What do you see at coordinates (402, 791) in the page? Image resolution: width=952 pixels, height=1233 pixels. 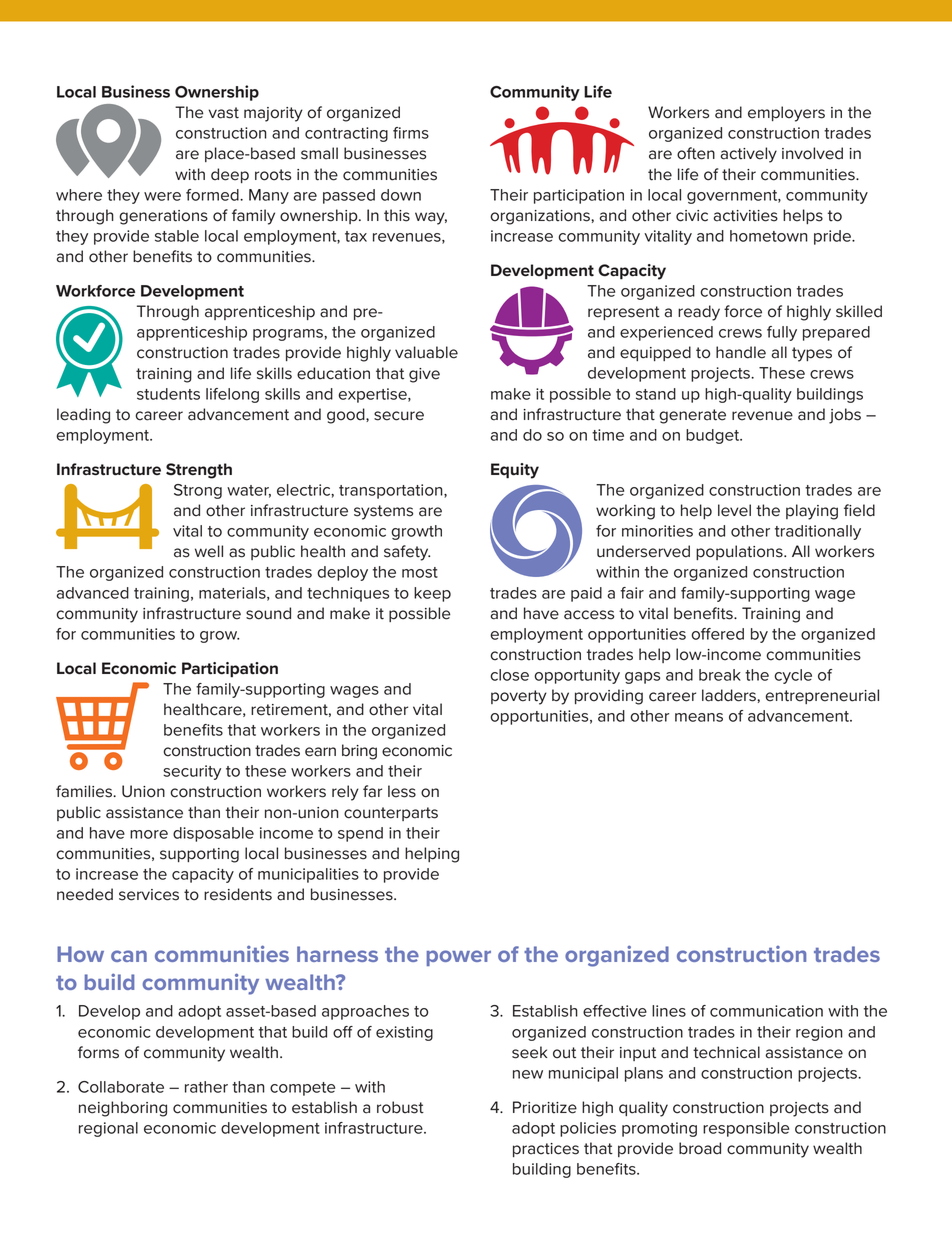 I see `less` at bounding box center [402, 791].
